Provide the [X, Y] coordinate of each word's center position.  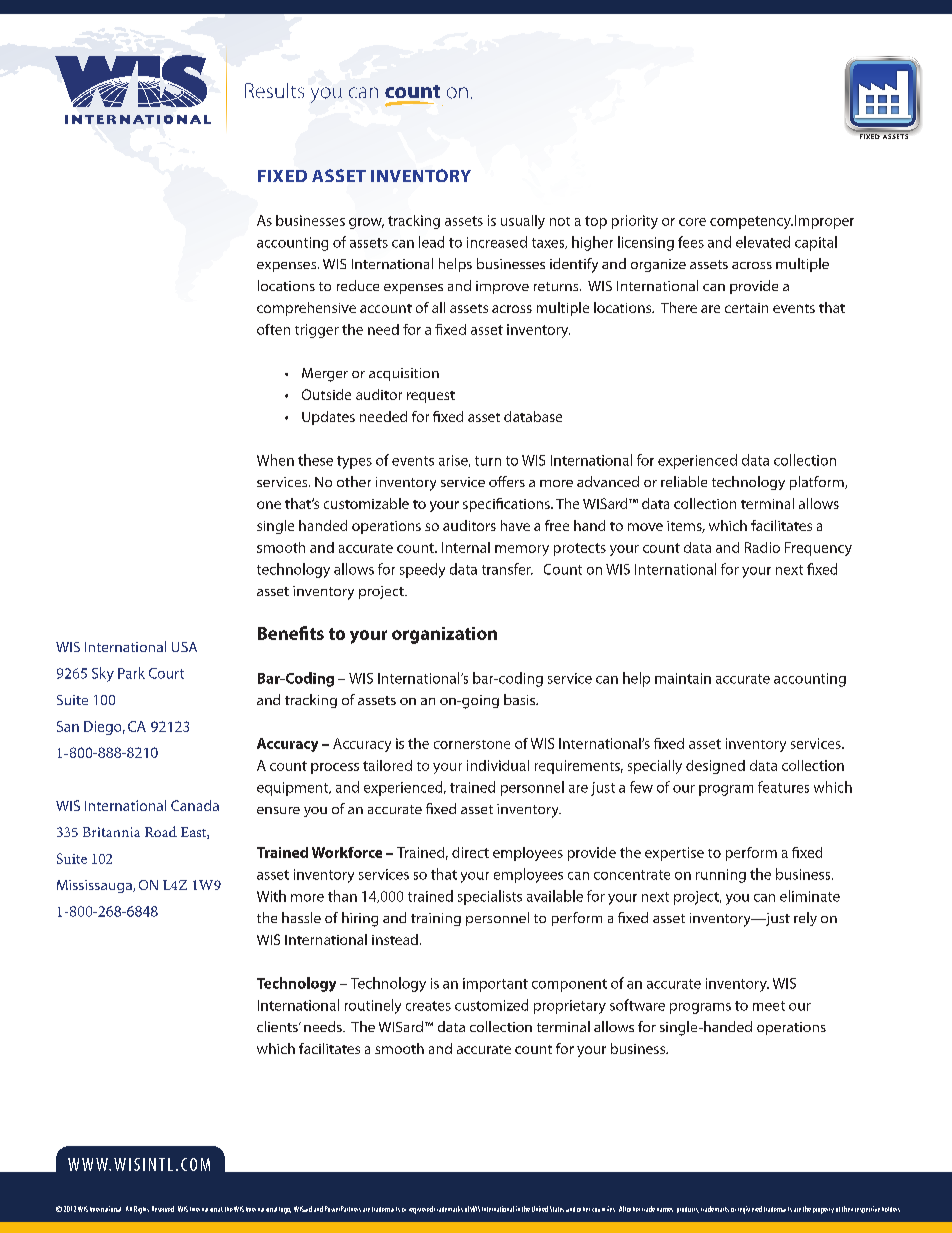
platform [818, 483]
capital [816, 243]
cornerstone [472, 744]
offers [507, 481]
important [495, 985]
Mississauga [95, 886]
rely [805, 919]
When [275, 460]
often [273, 329]
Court [166, 673]
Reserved [163, 1209]
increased [497, 242]
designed [715, 767]
